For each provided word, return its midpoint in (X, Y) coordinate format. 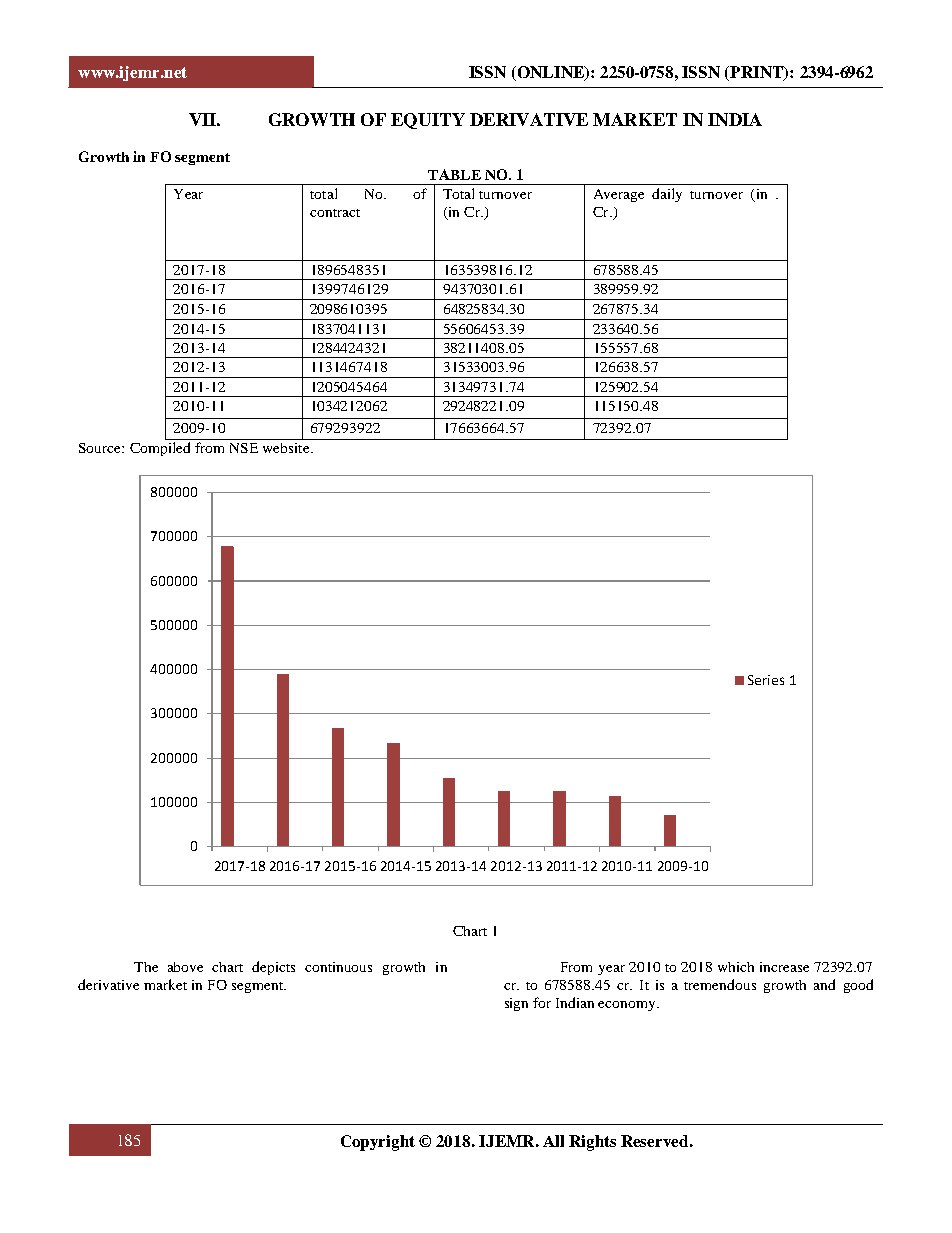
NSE (244, 448)
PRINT (758, 73)
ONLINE (550, 73)
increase (784, 967)
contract (335, 213)
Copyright (378, 1143)
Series (766, 680)
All (553, 1141)
